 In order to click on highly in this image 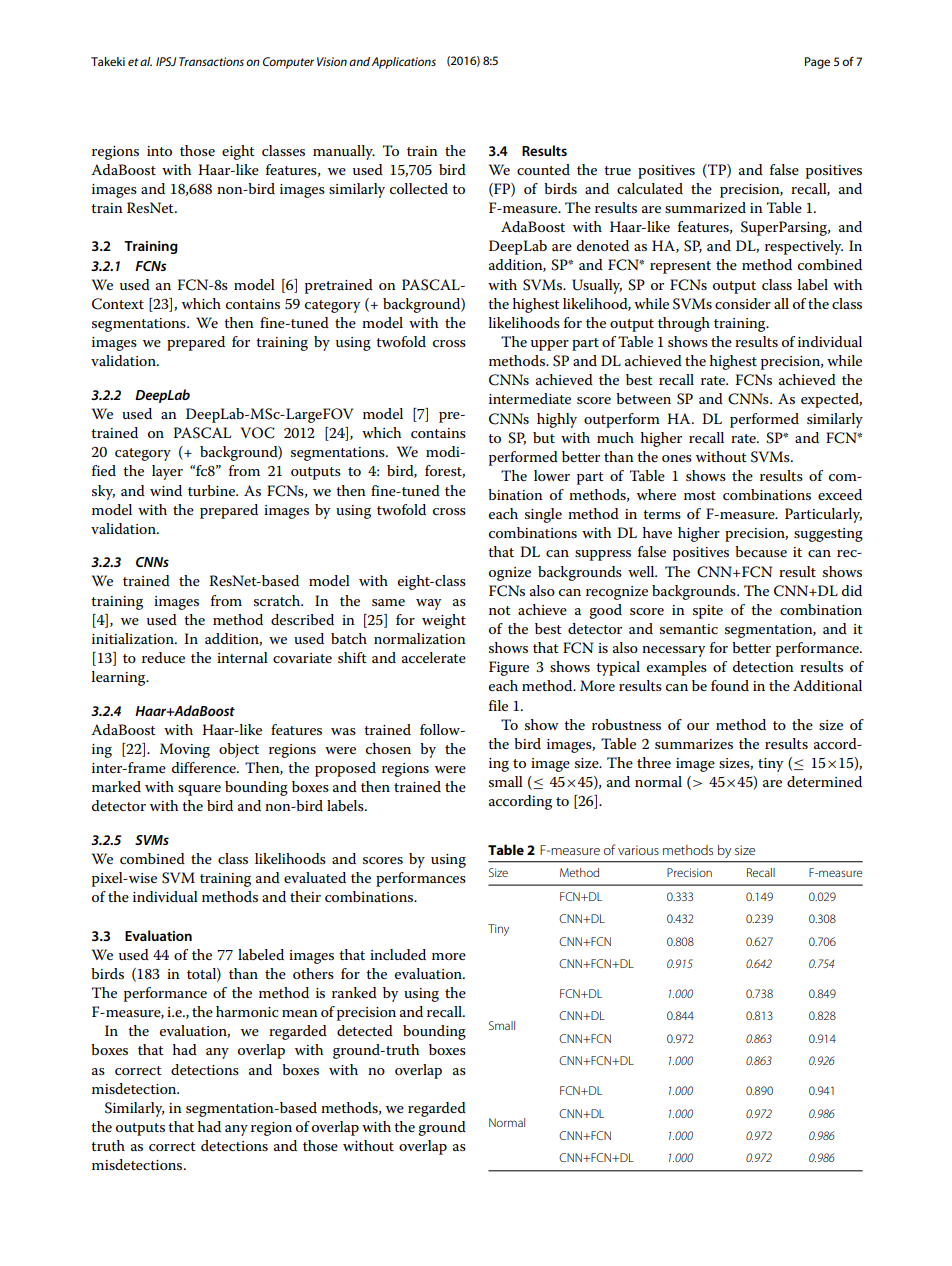, I will do `click(557, 420)`.
